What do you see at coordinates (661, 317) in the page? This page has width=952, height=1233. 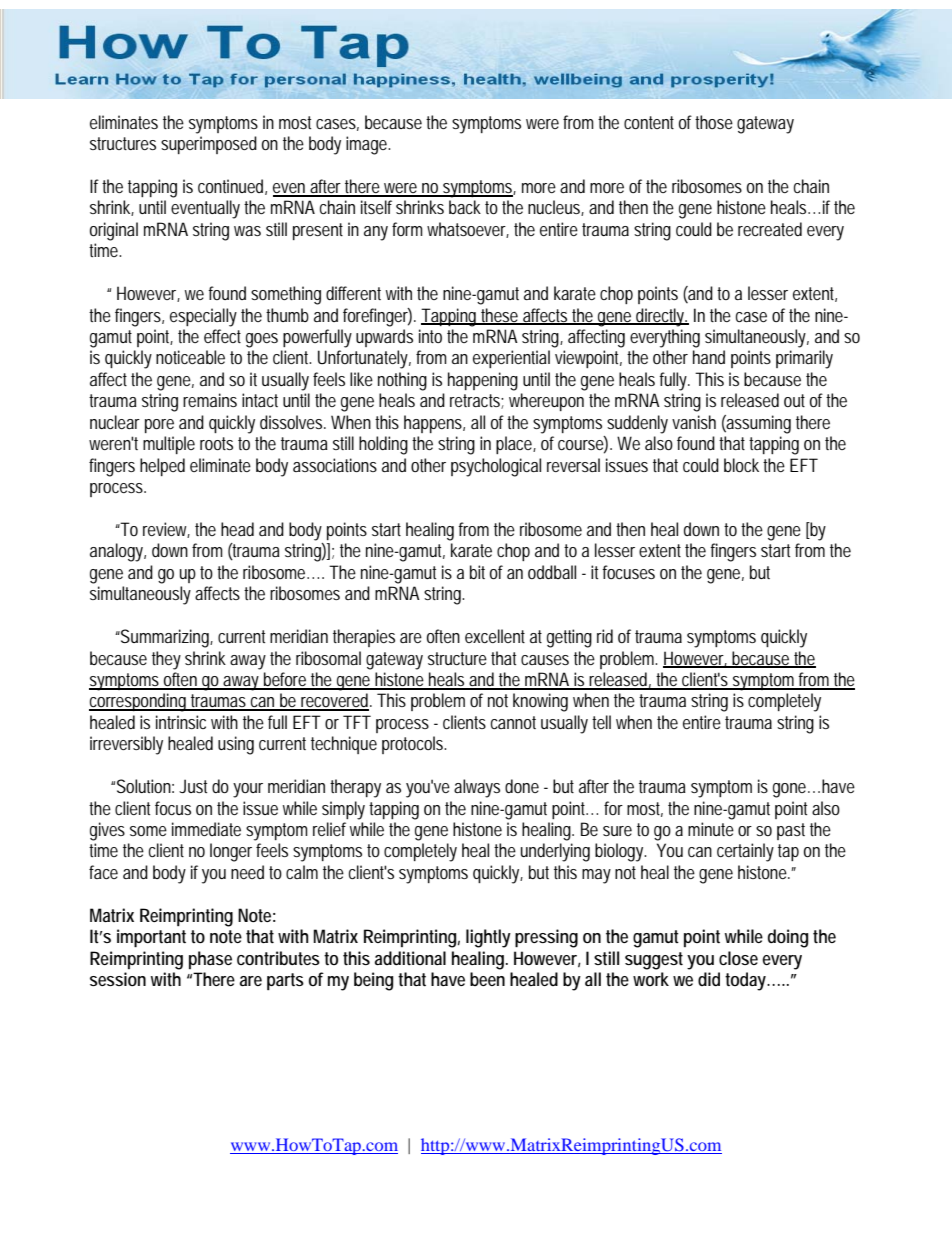 I see `directly` at bounding box center [661, 317].
